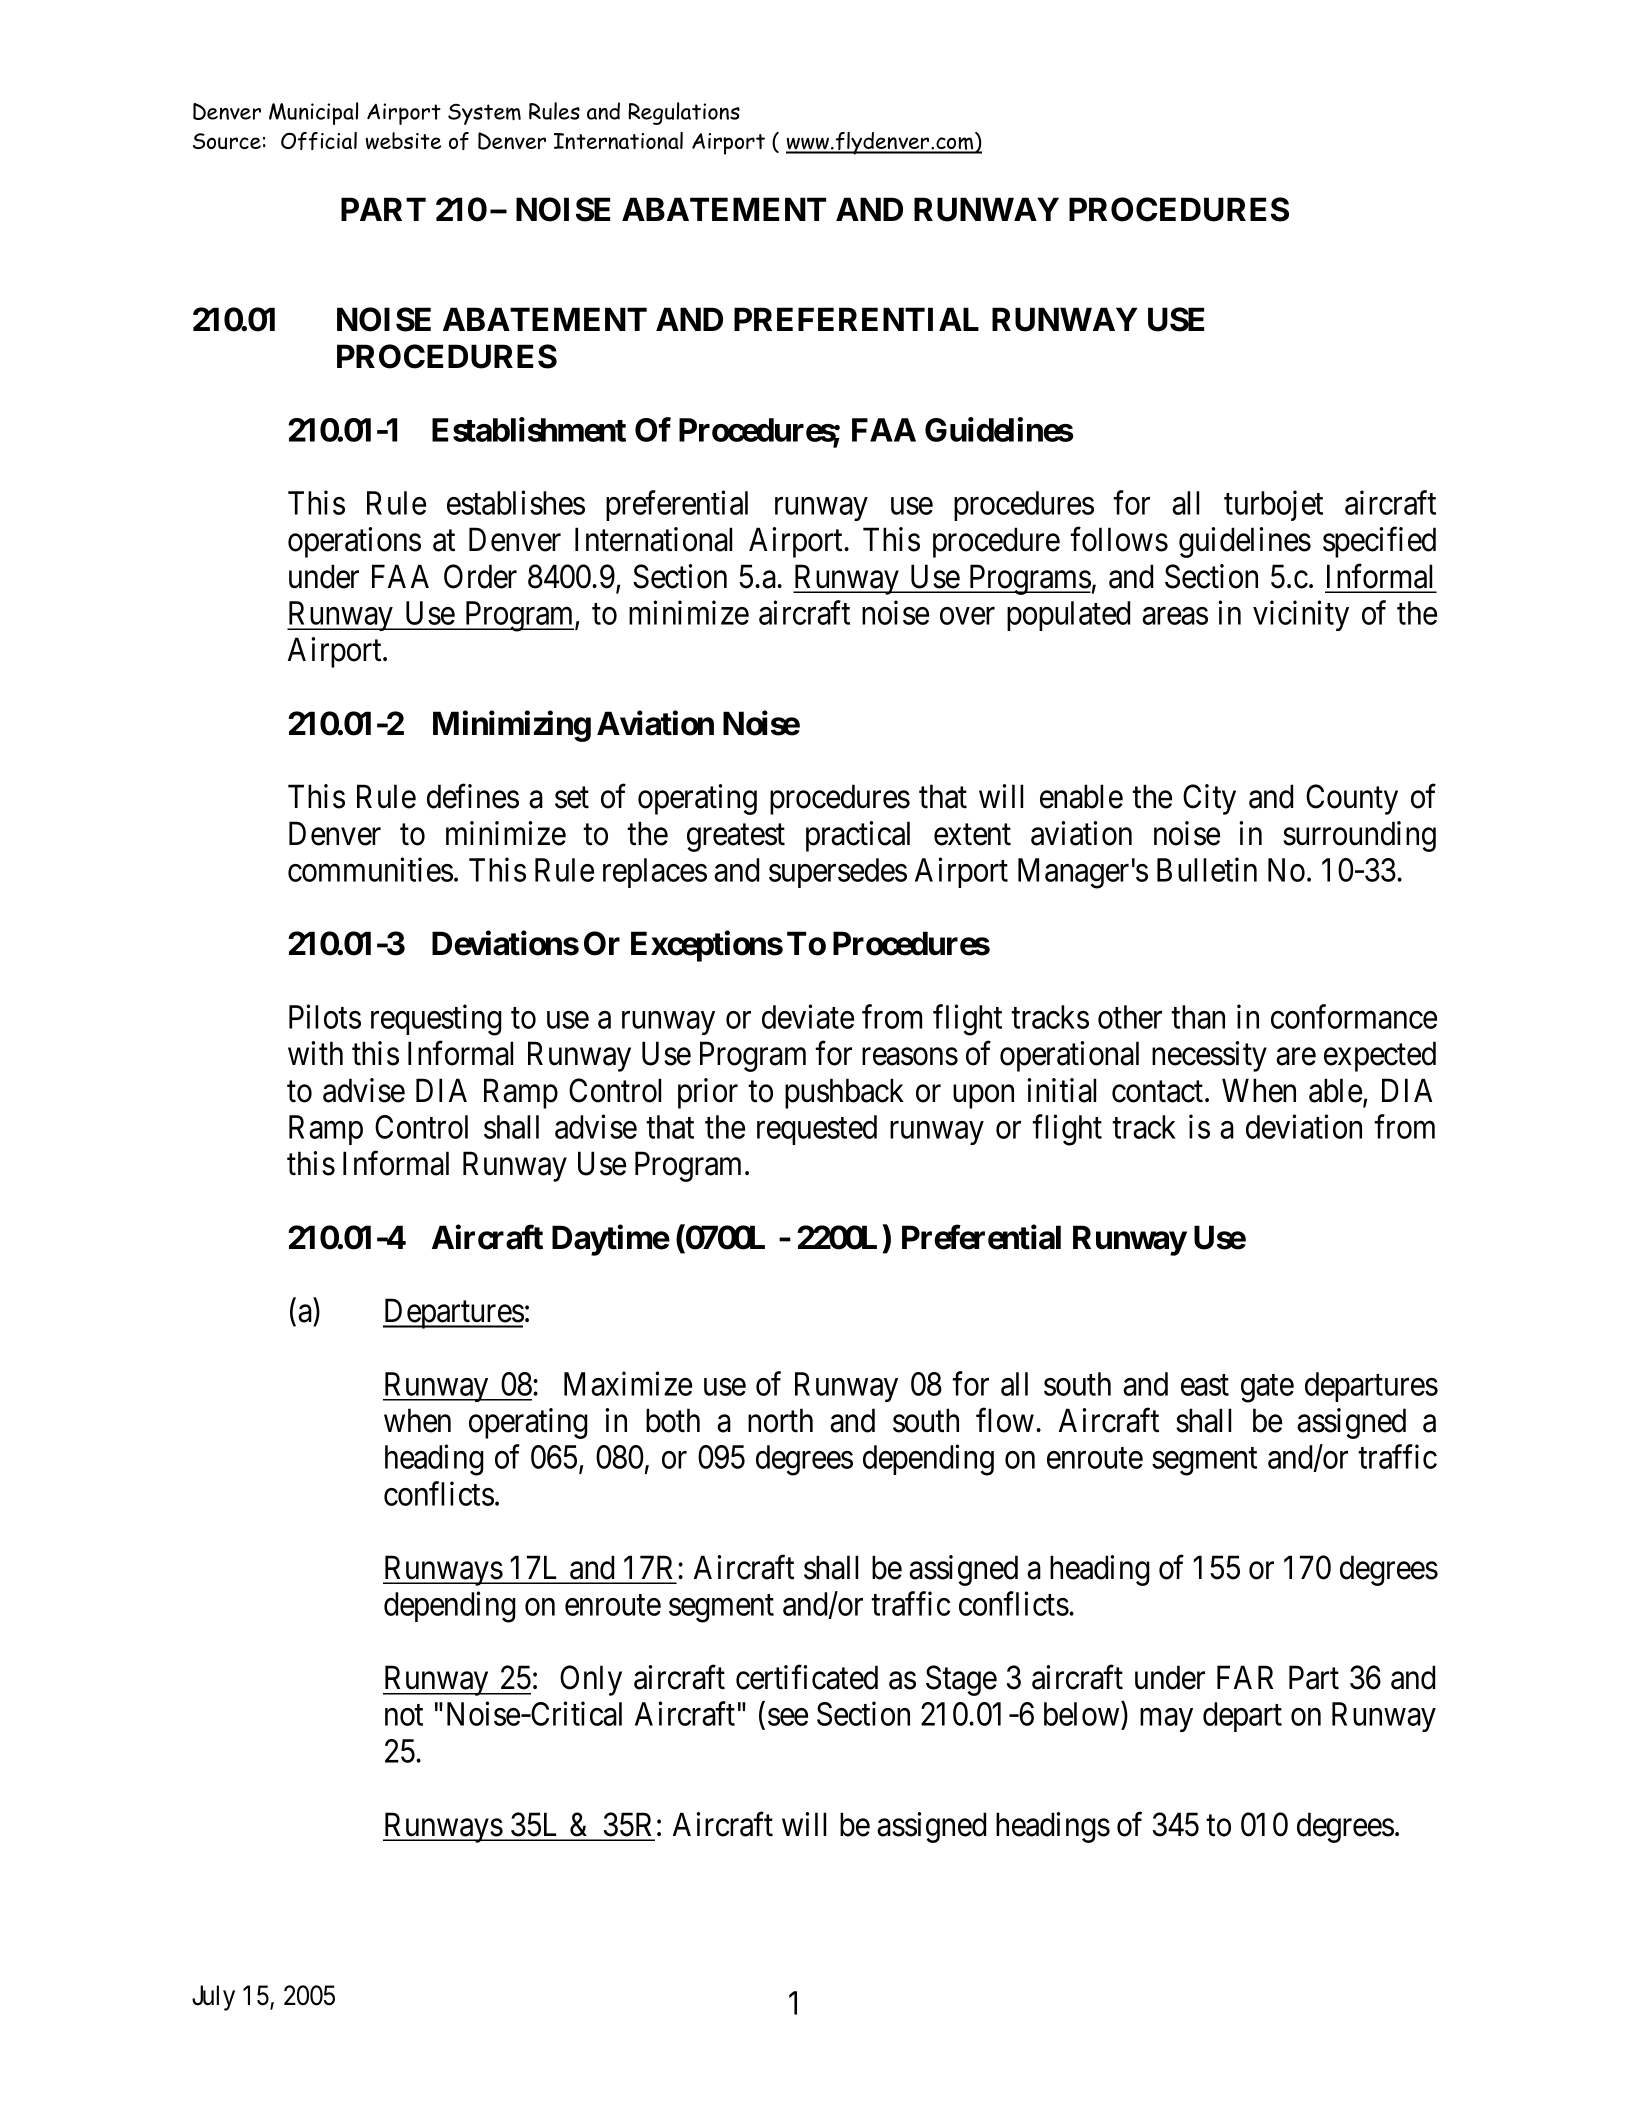 Image resolution: width=1628 pixels, height=2107 pixels. I want to click on with, so click(315, 1053).
